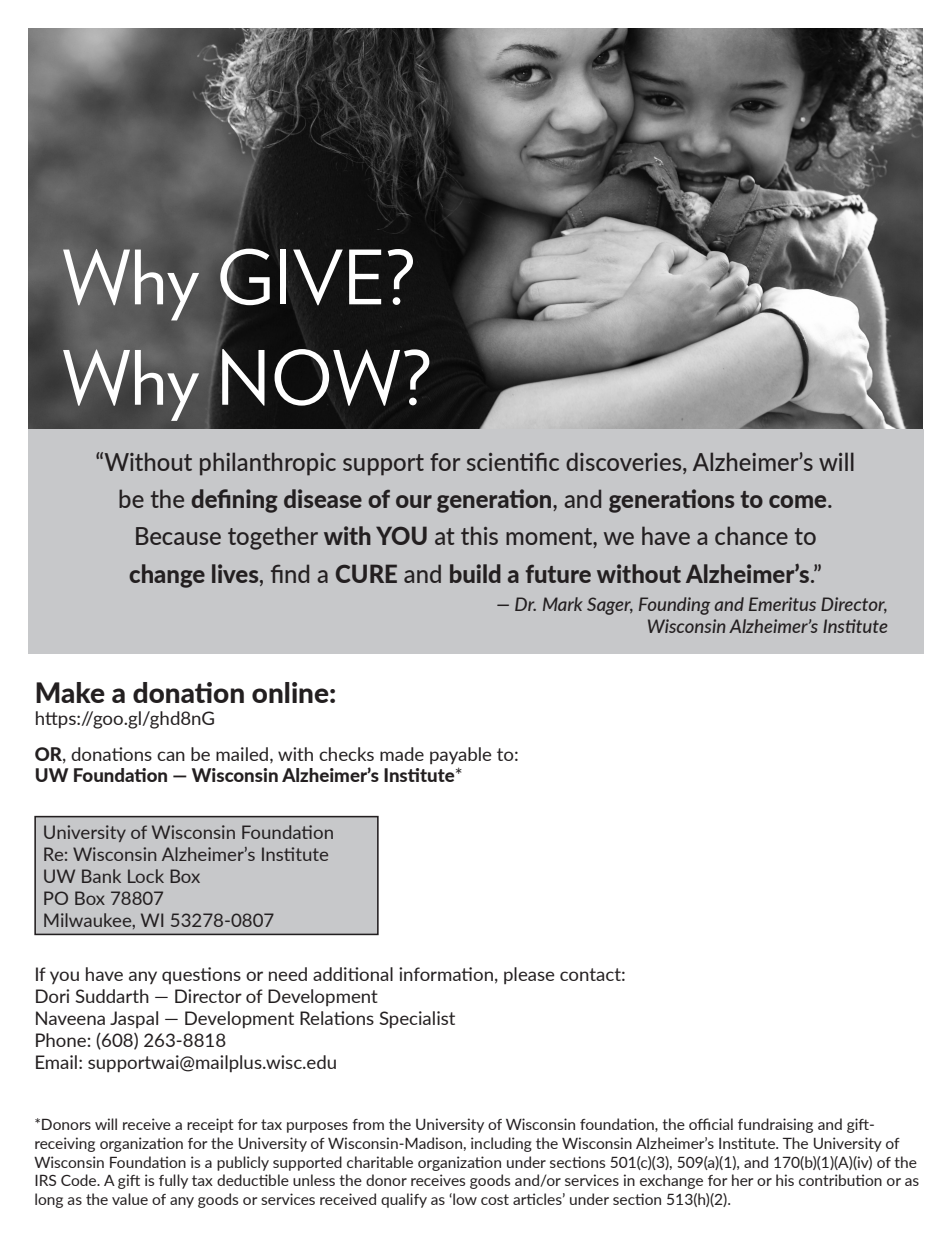 Image resolution: width=952 pixels, height=1233 pixels. I want to click on fully, so click(173, 1181).
